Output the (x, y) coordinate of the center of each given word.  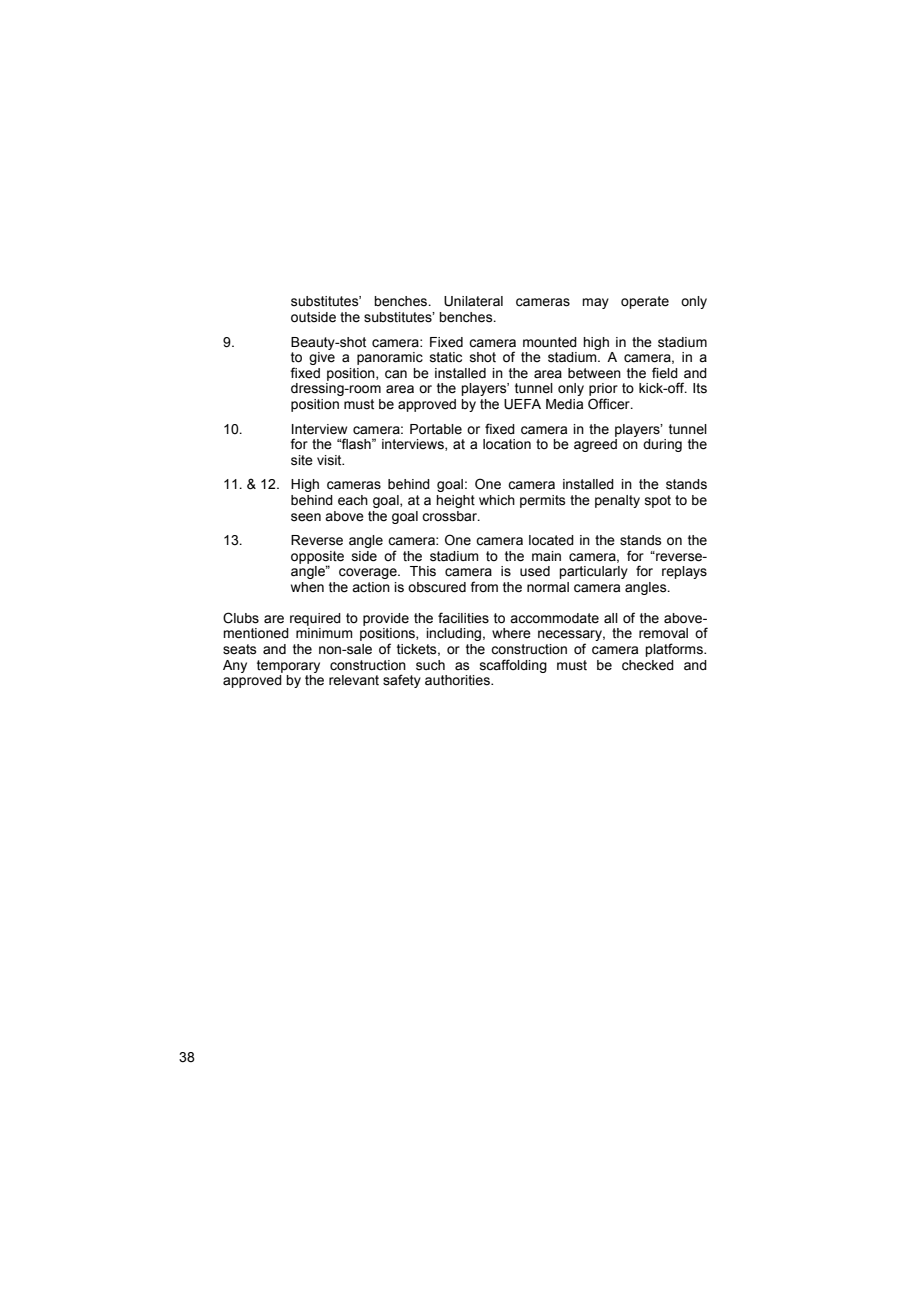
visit (330, 460)
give (322, 358)
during (662, 445)
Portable (436, 429)
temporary (288, 666)
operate (645, 302)
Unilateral (473, 301)
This (423, 571)
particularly (593, 572)
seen (306, 517)
